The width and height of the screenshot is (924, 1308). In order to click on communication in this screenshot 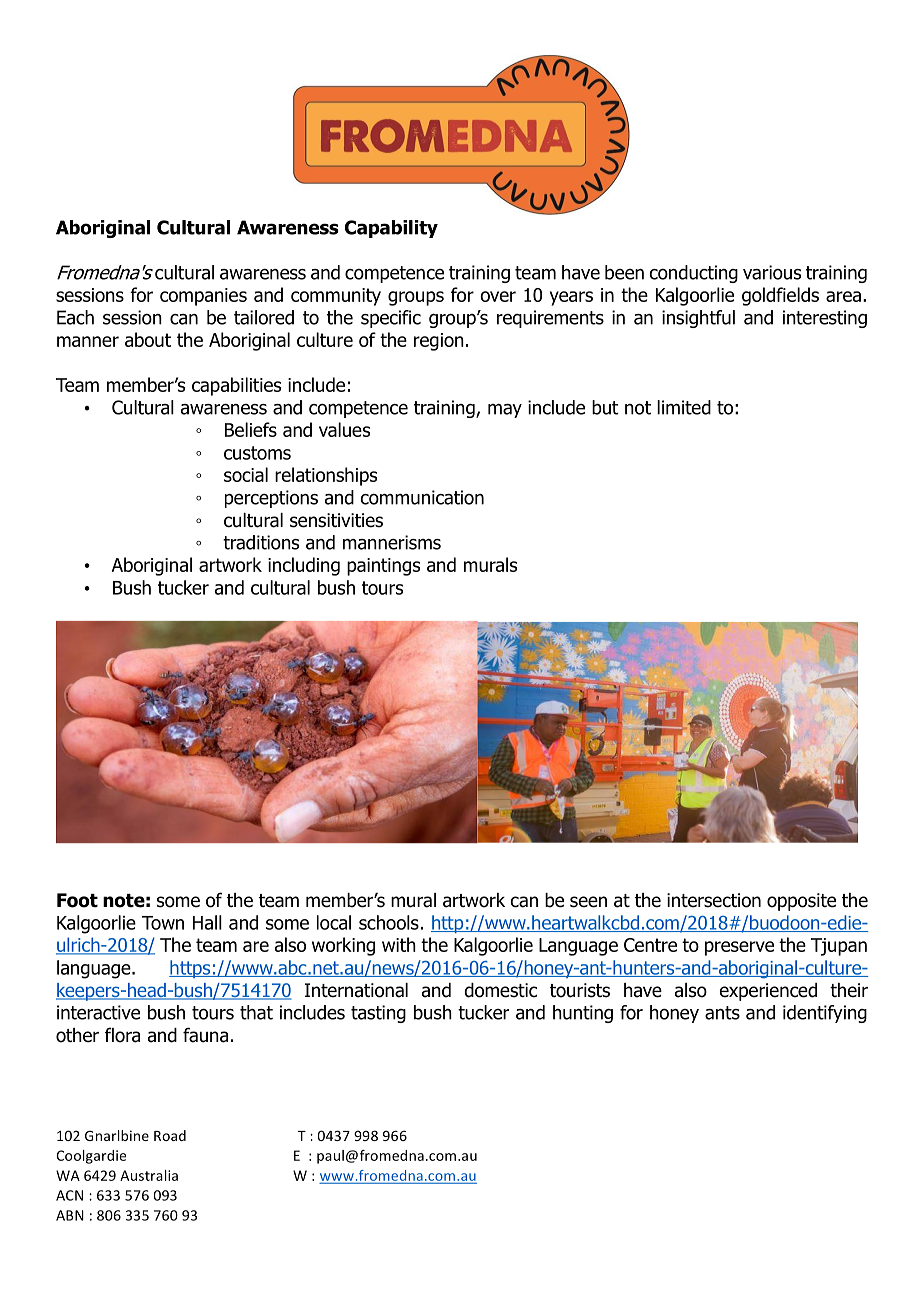, I will do `click(422, 497)`.
